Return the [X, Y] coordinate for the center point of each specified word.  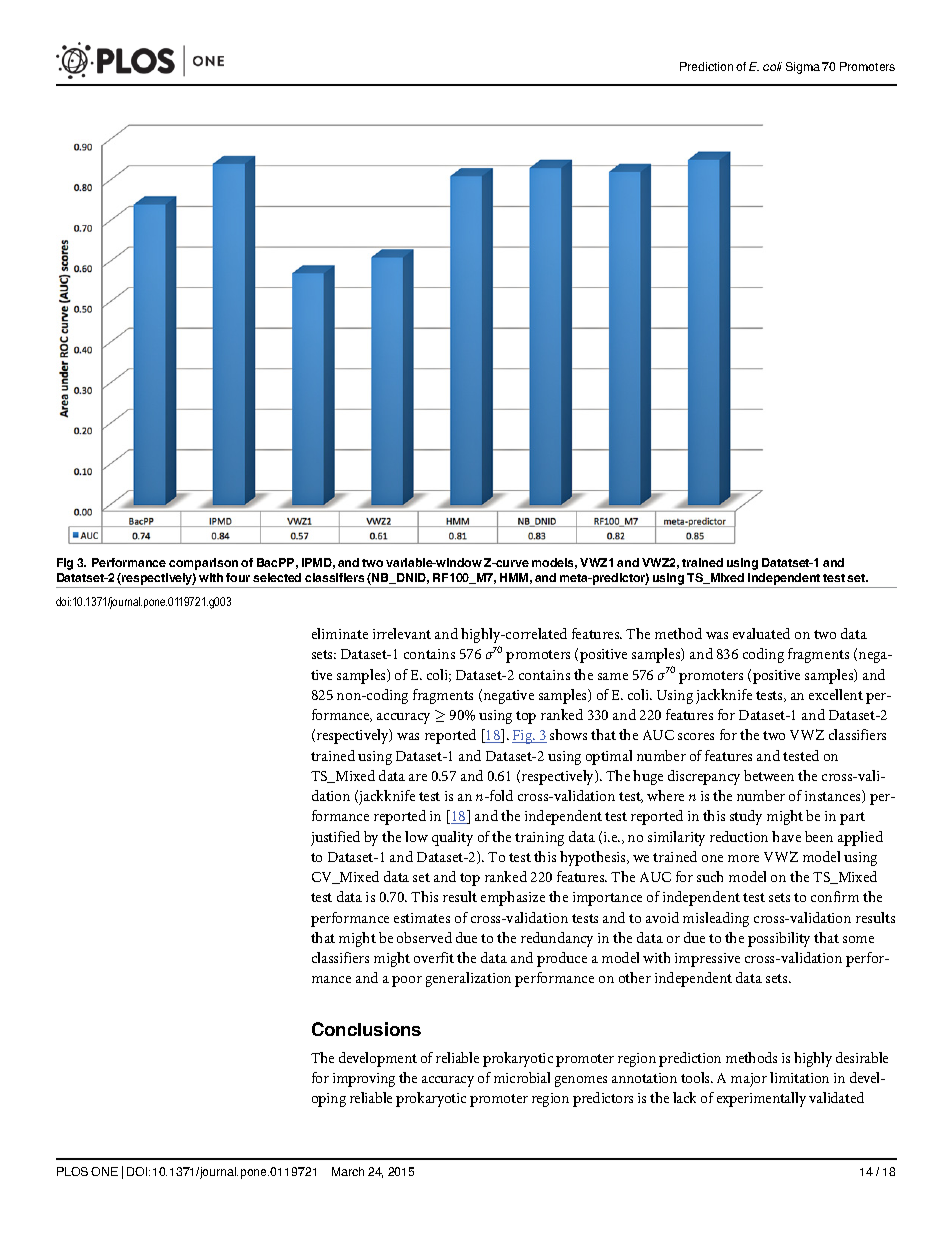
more [743, 858]
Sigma [803, 68]
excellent [836, 694]
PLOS [72, 1171]
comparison [203, 564]
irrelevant [402, 633]
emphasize [513, 898]
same [613, 676]
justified [335, 838]
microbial [522, 1077]
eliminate [340, 633]
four [238, 577]
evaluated [761, 633]
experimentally [761, 1099]
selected [277, 577]
